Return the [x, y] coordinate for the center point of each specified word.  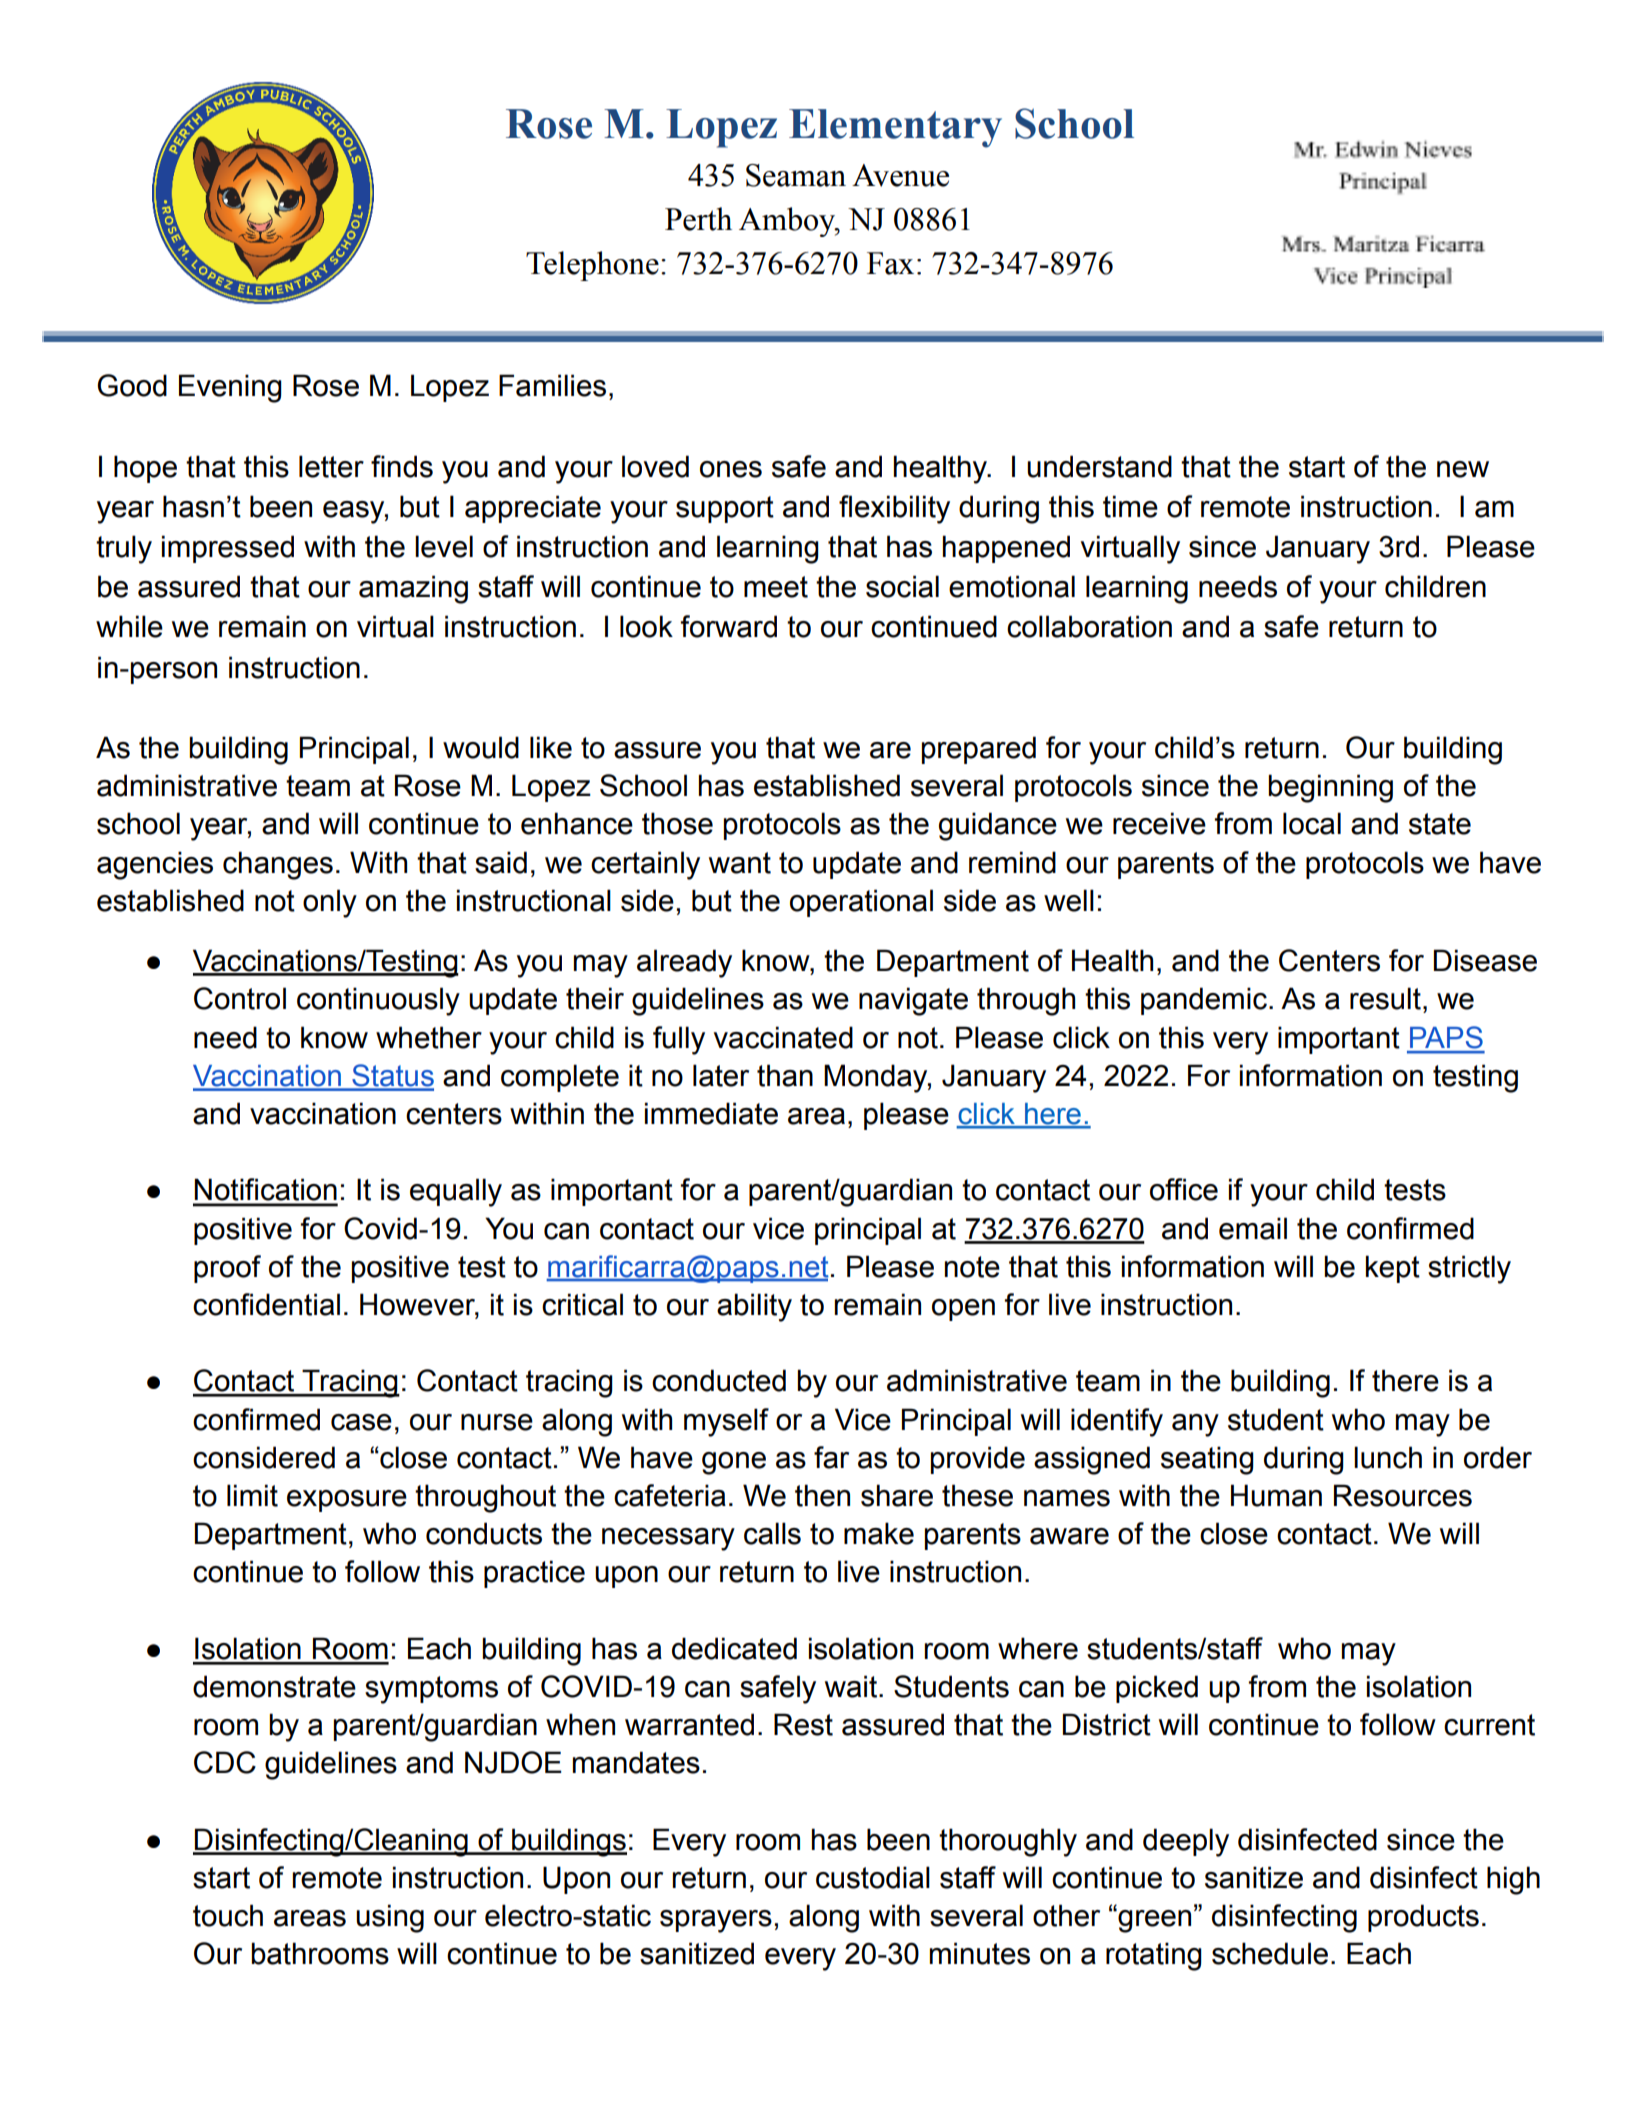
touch [228, 1915]
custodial [873, 1877]
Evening [230, 388]
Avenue [900, 175]
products [1423, 1918]
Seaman [796, 175]
